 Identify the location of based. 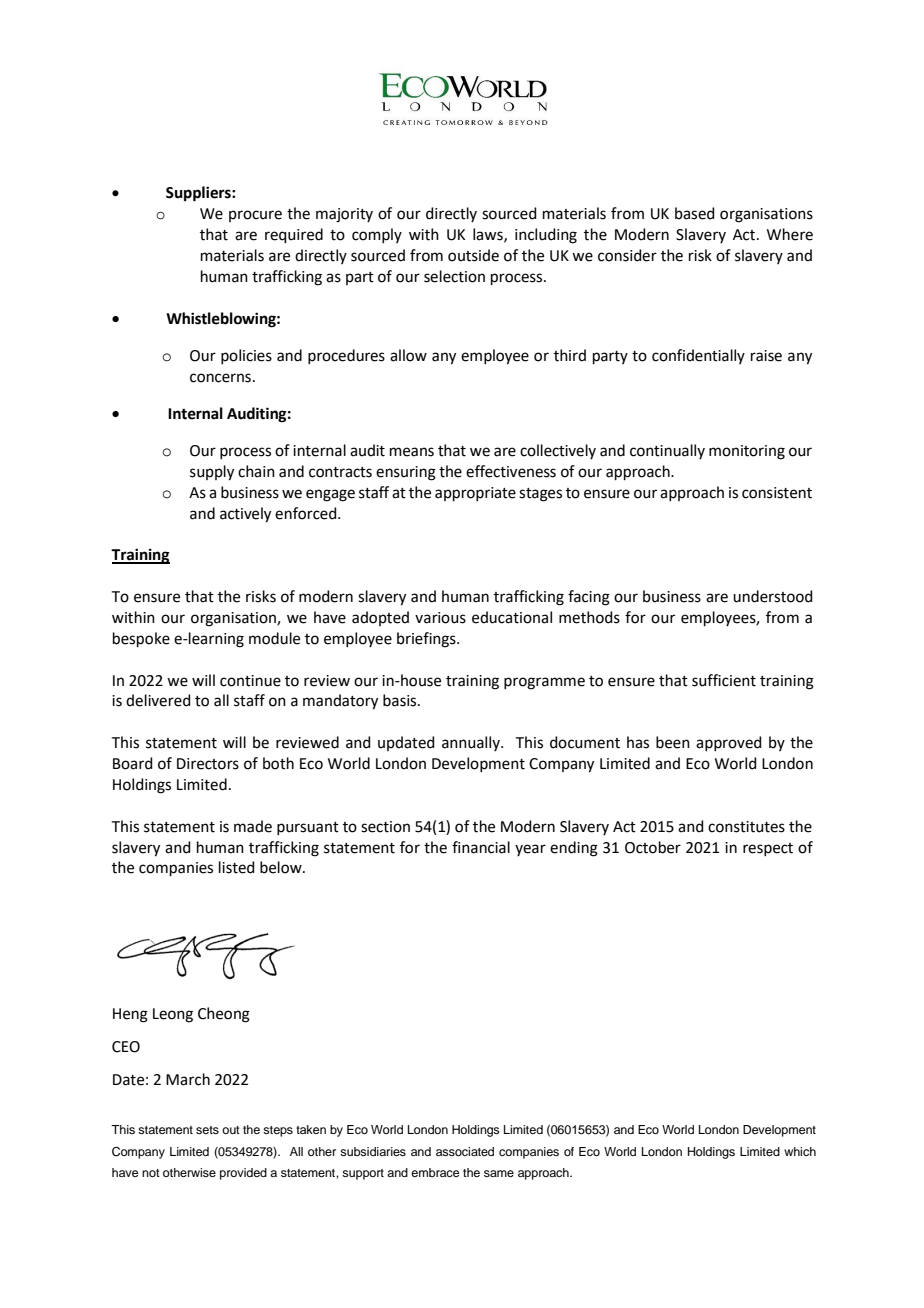
(695, 213).
